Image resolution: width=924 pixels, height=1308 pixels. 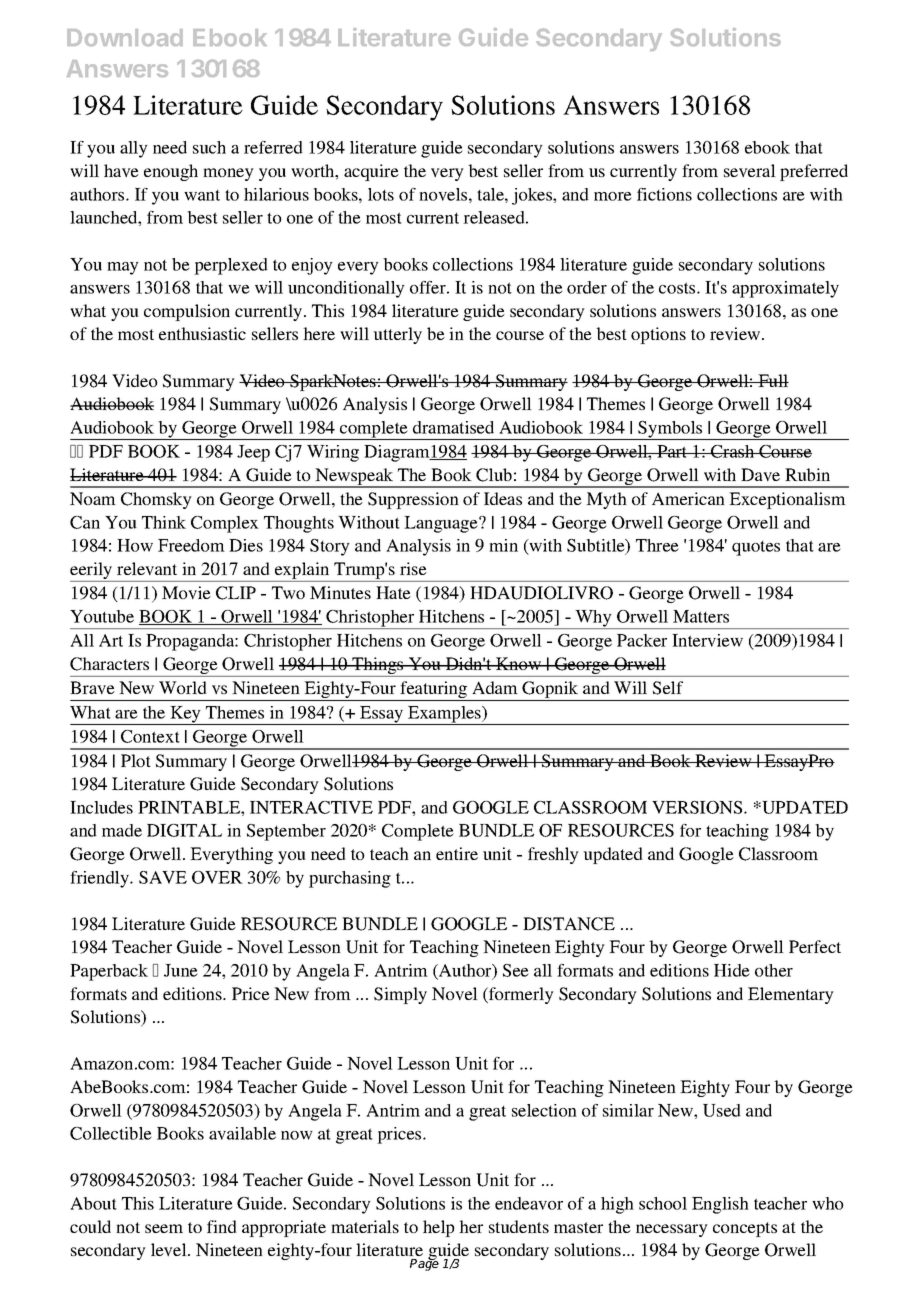 I want to click on featuring, so click(x=433, y=691).
